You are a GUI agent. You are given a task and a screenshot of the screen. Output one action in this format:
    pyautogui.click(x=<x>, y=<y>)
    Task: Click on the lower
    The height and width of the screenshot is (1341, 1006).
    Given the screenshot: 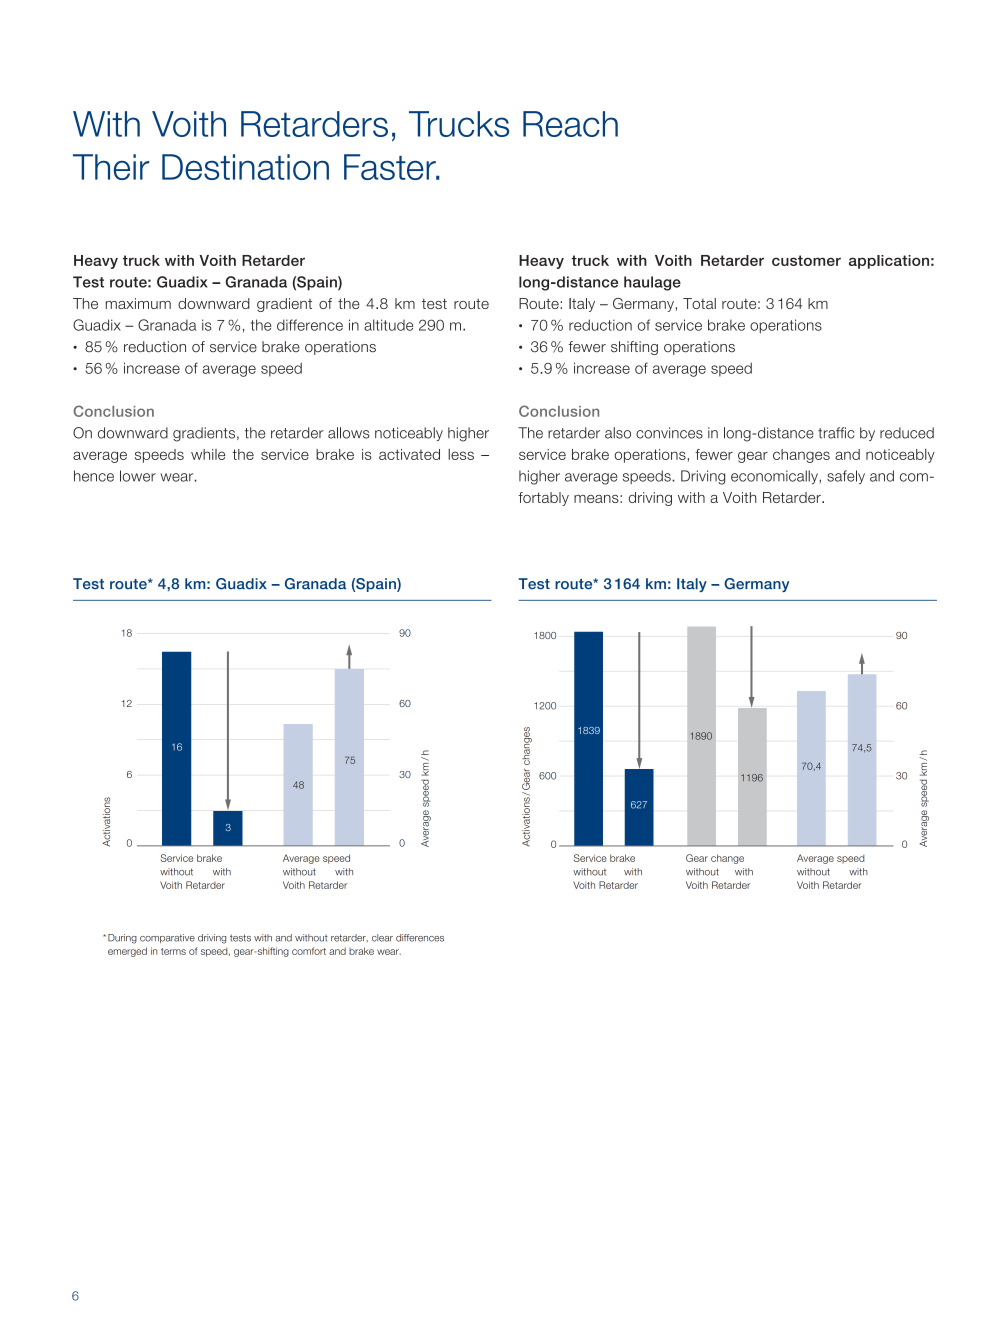 What is the action you would take?
    pyautogui.click(x=138, y=476)
